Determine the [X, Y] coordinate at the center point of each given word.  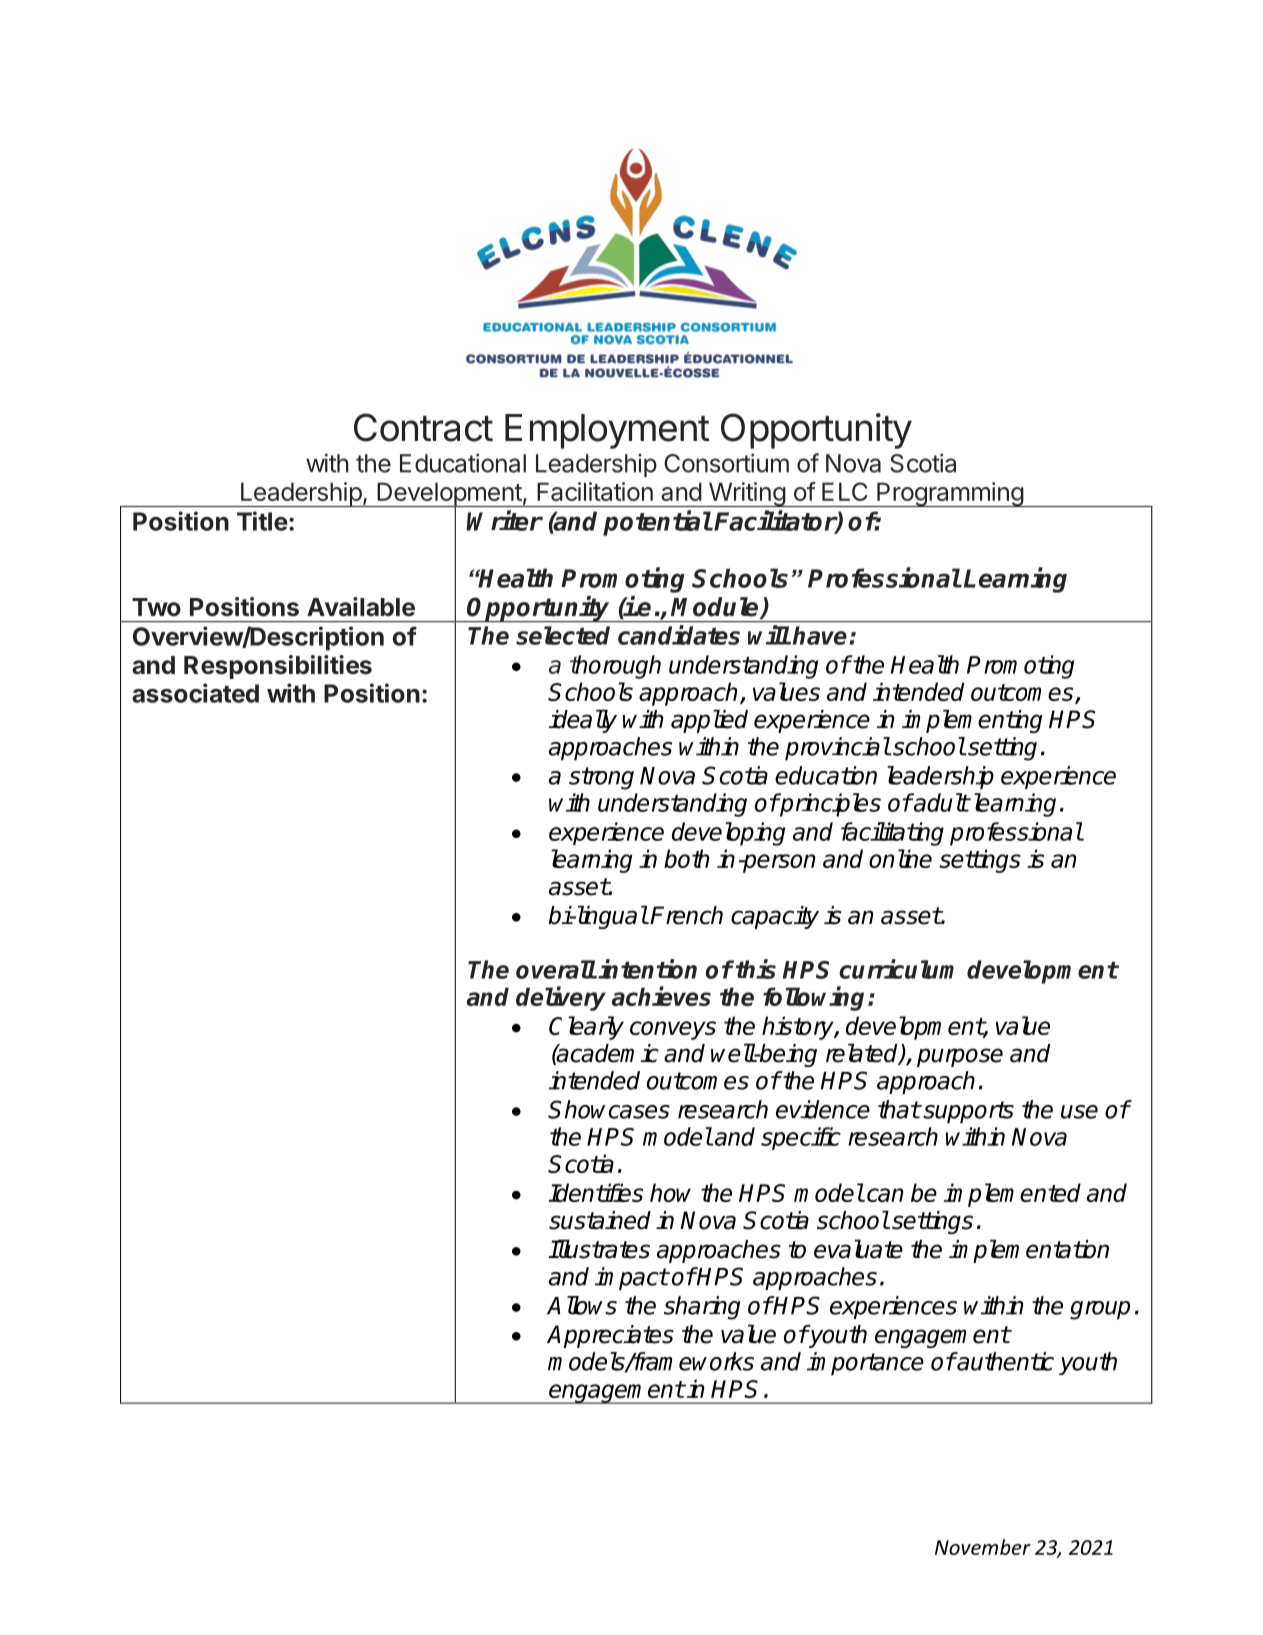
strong [601, 778]
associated [195, 693]
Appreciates [610, 1336]
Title [262, 521]
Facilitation [595, 491]
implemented [1012, 1195]
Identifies [595, 1192]
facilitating [892, 834]
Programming [950, 494]
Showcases [609, 1109]
